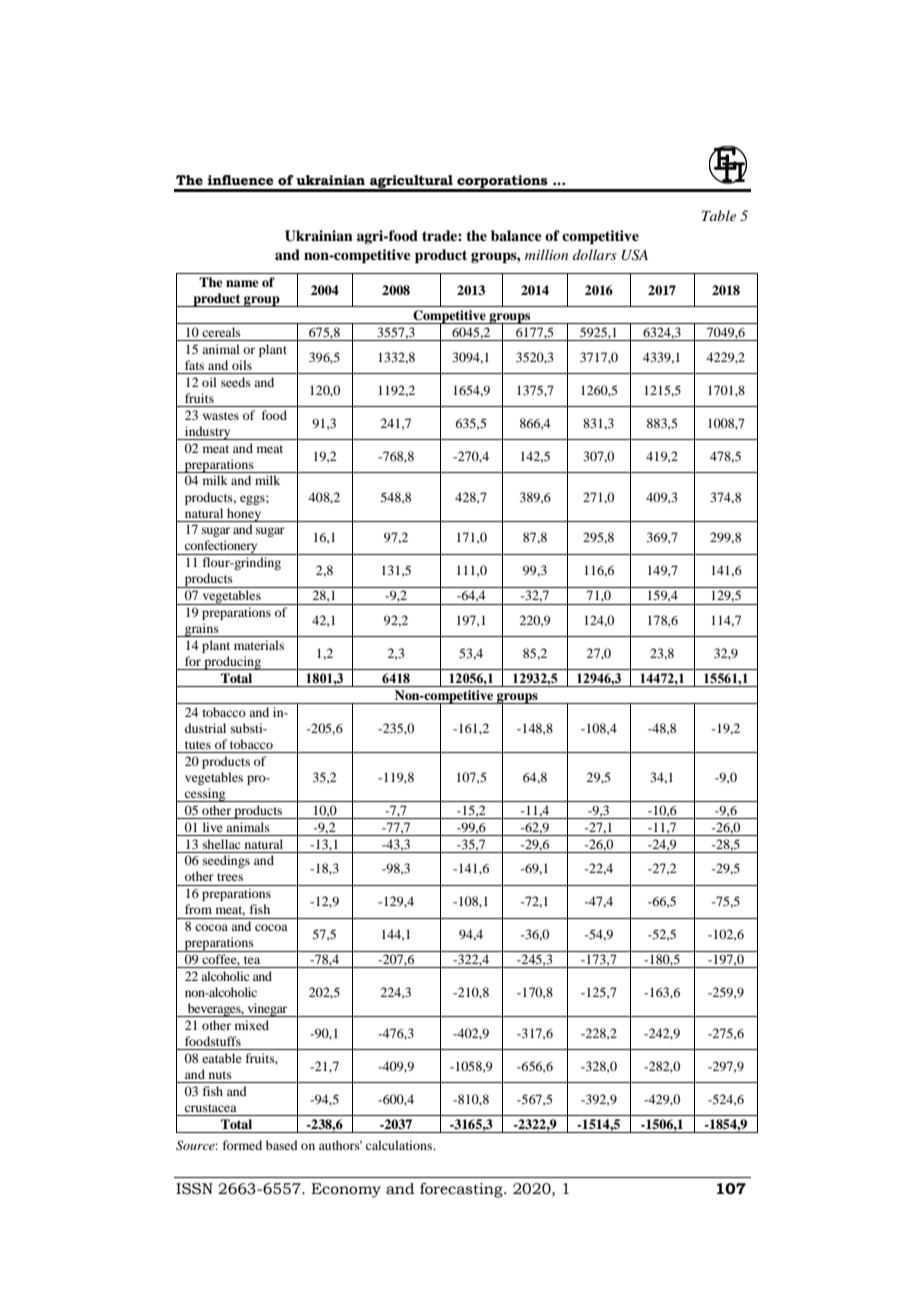 The height and width of the document is (1308, 924). Describe the element at coordinates (516, 235) in the document. I see `balance` at that location.
